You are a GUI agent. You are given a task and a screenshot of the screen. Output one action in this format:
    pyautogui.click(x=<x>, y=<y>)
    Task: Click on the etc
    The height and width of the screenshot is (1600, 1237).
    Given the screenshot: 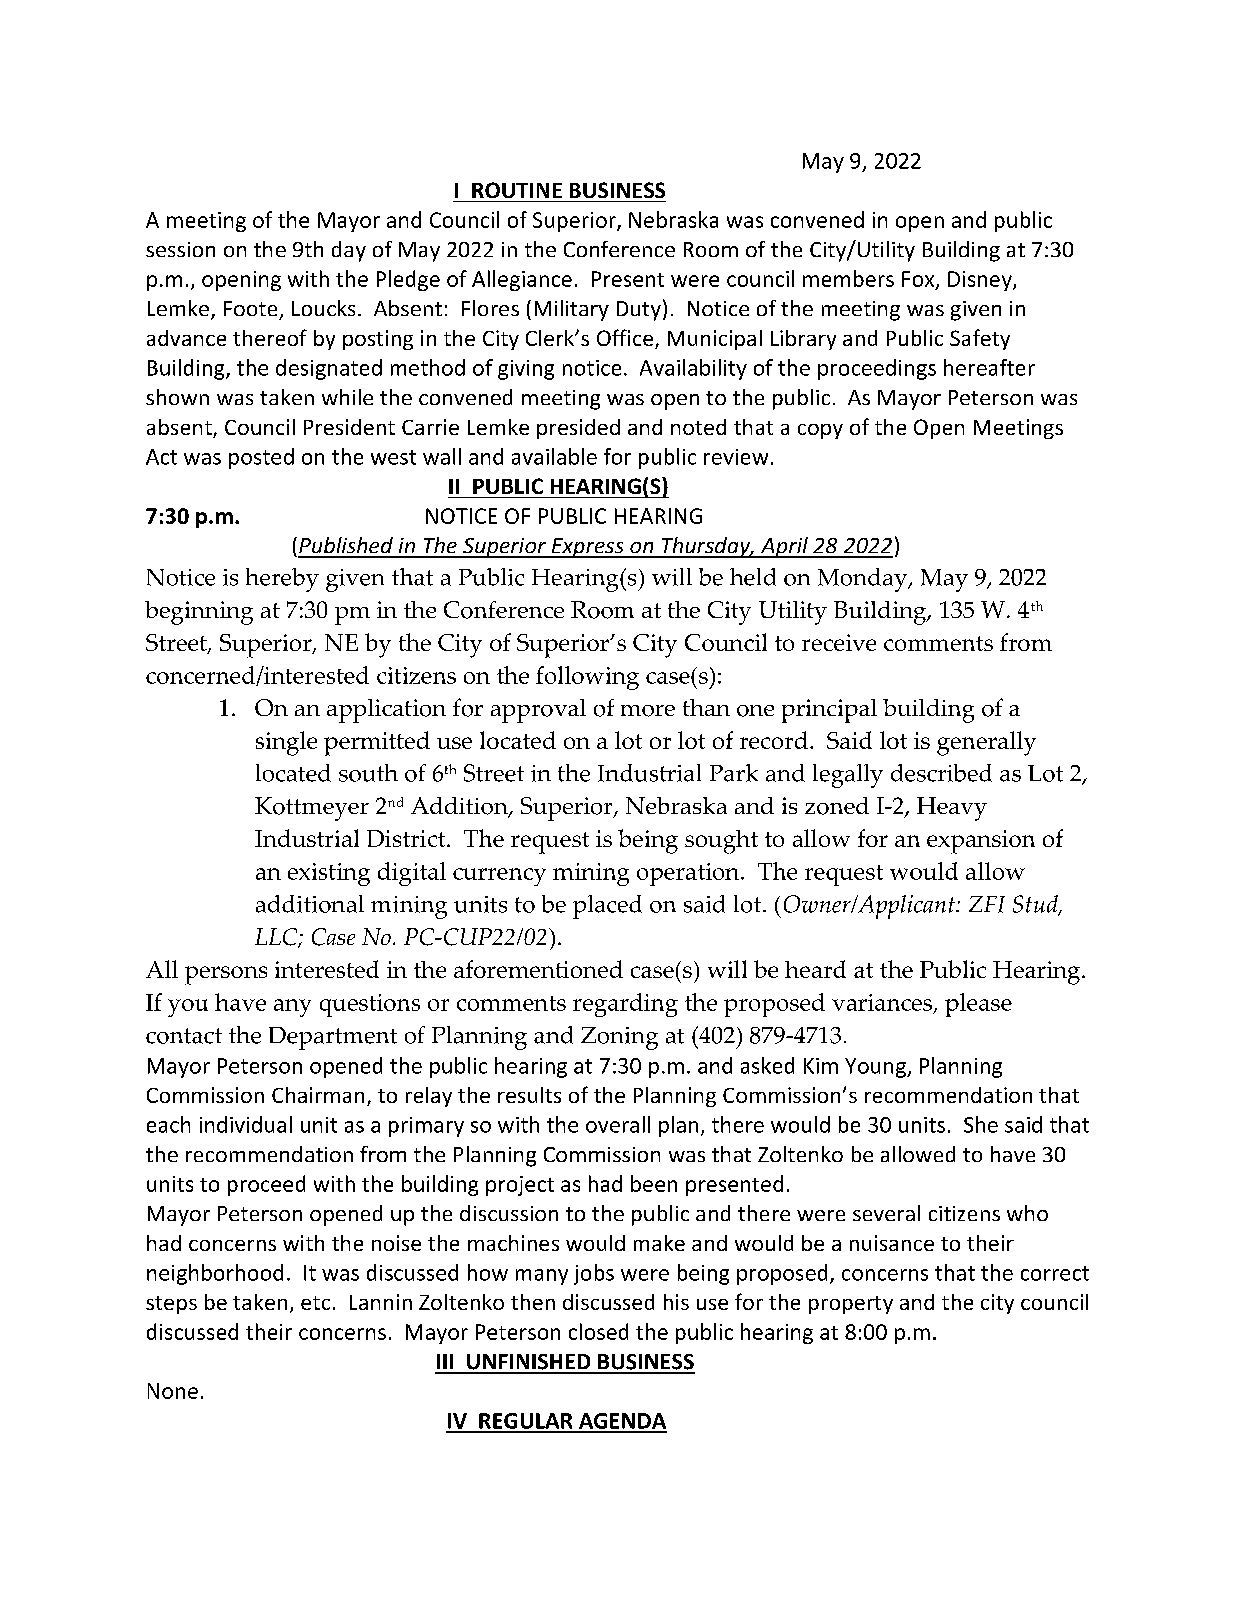 What is the action you would take?
    pyautogui.click(x=315, y=1303)
